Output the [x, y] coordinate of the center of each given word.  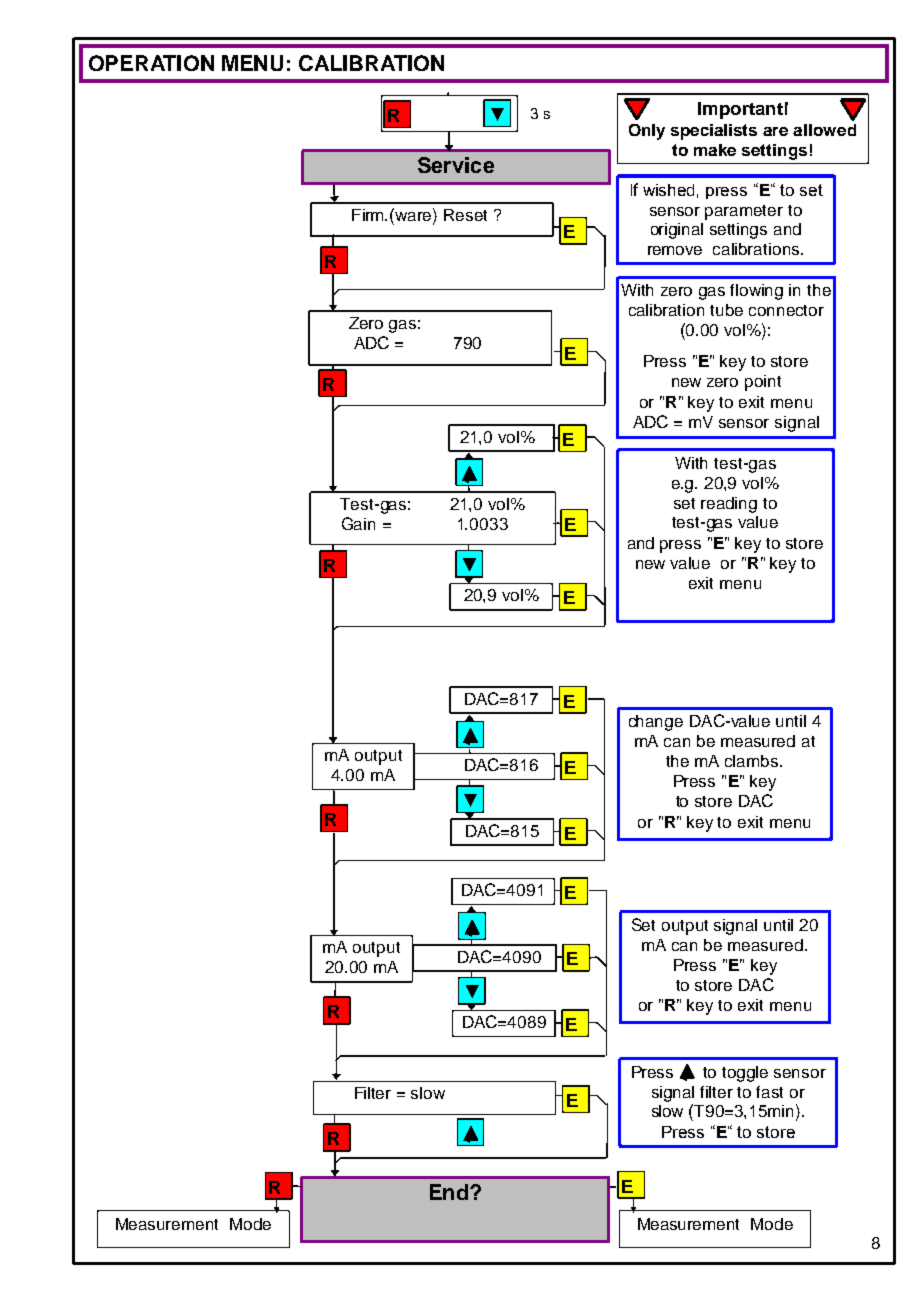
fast [769, 1092]
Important [740, 110]
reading [729, 505]
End [449, 1192]
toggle [745, 1074]
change [656, 723]
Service [456, 165]
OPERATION [151, 63]
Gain [358, 523]
